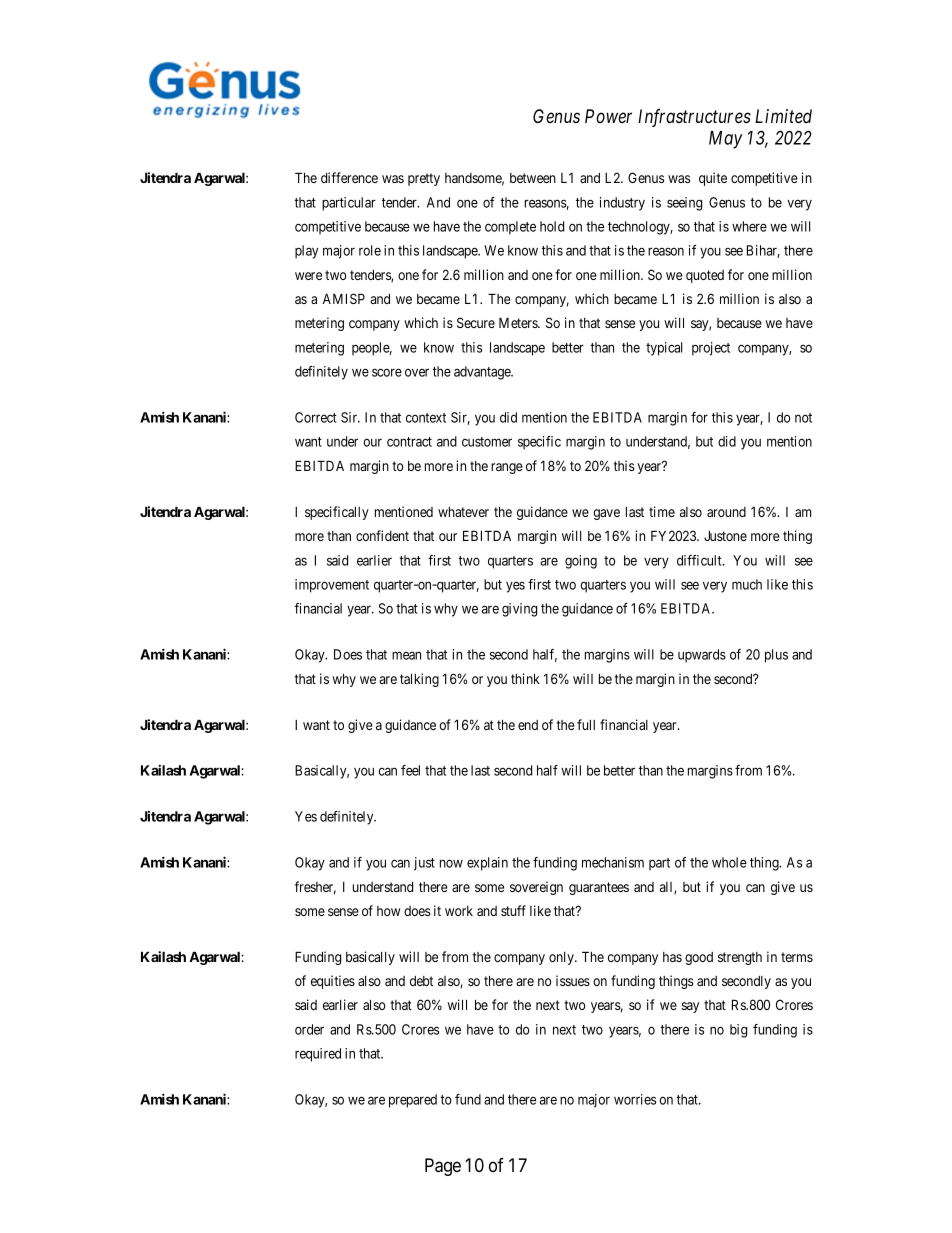 This screenshot has width=952, height=1233. I want to click on project, so click(711, 349).
